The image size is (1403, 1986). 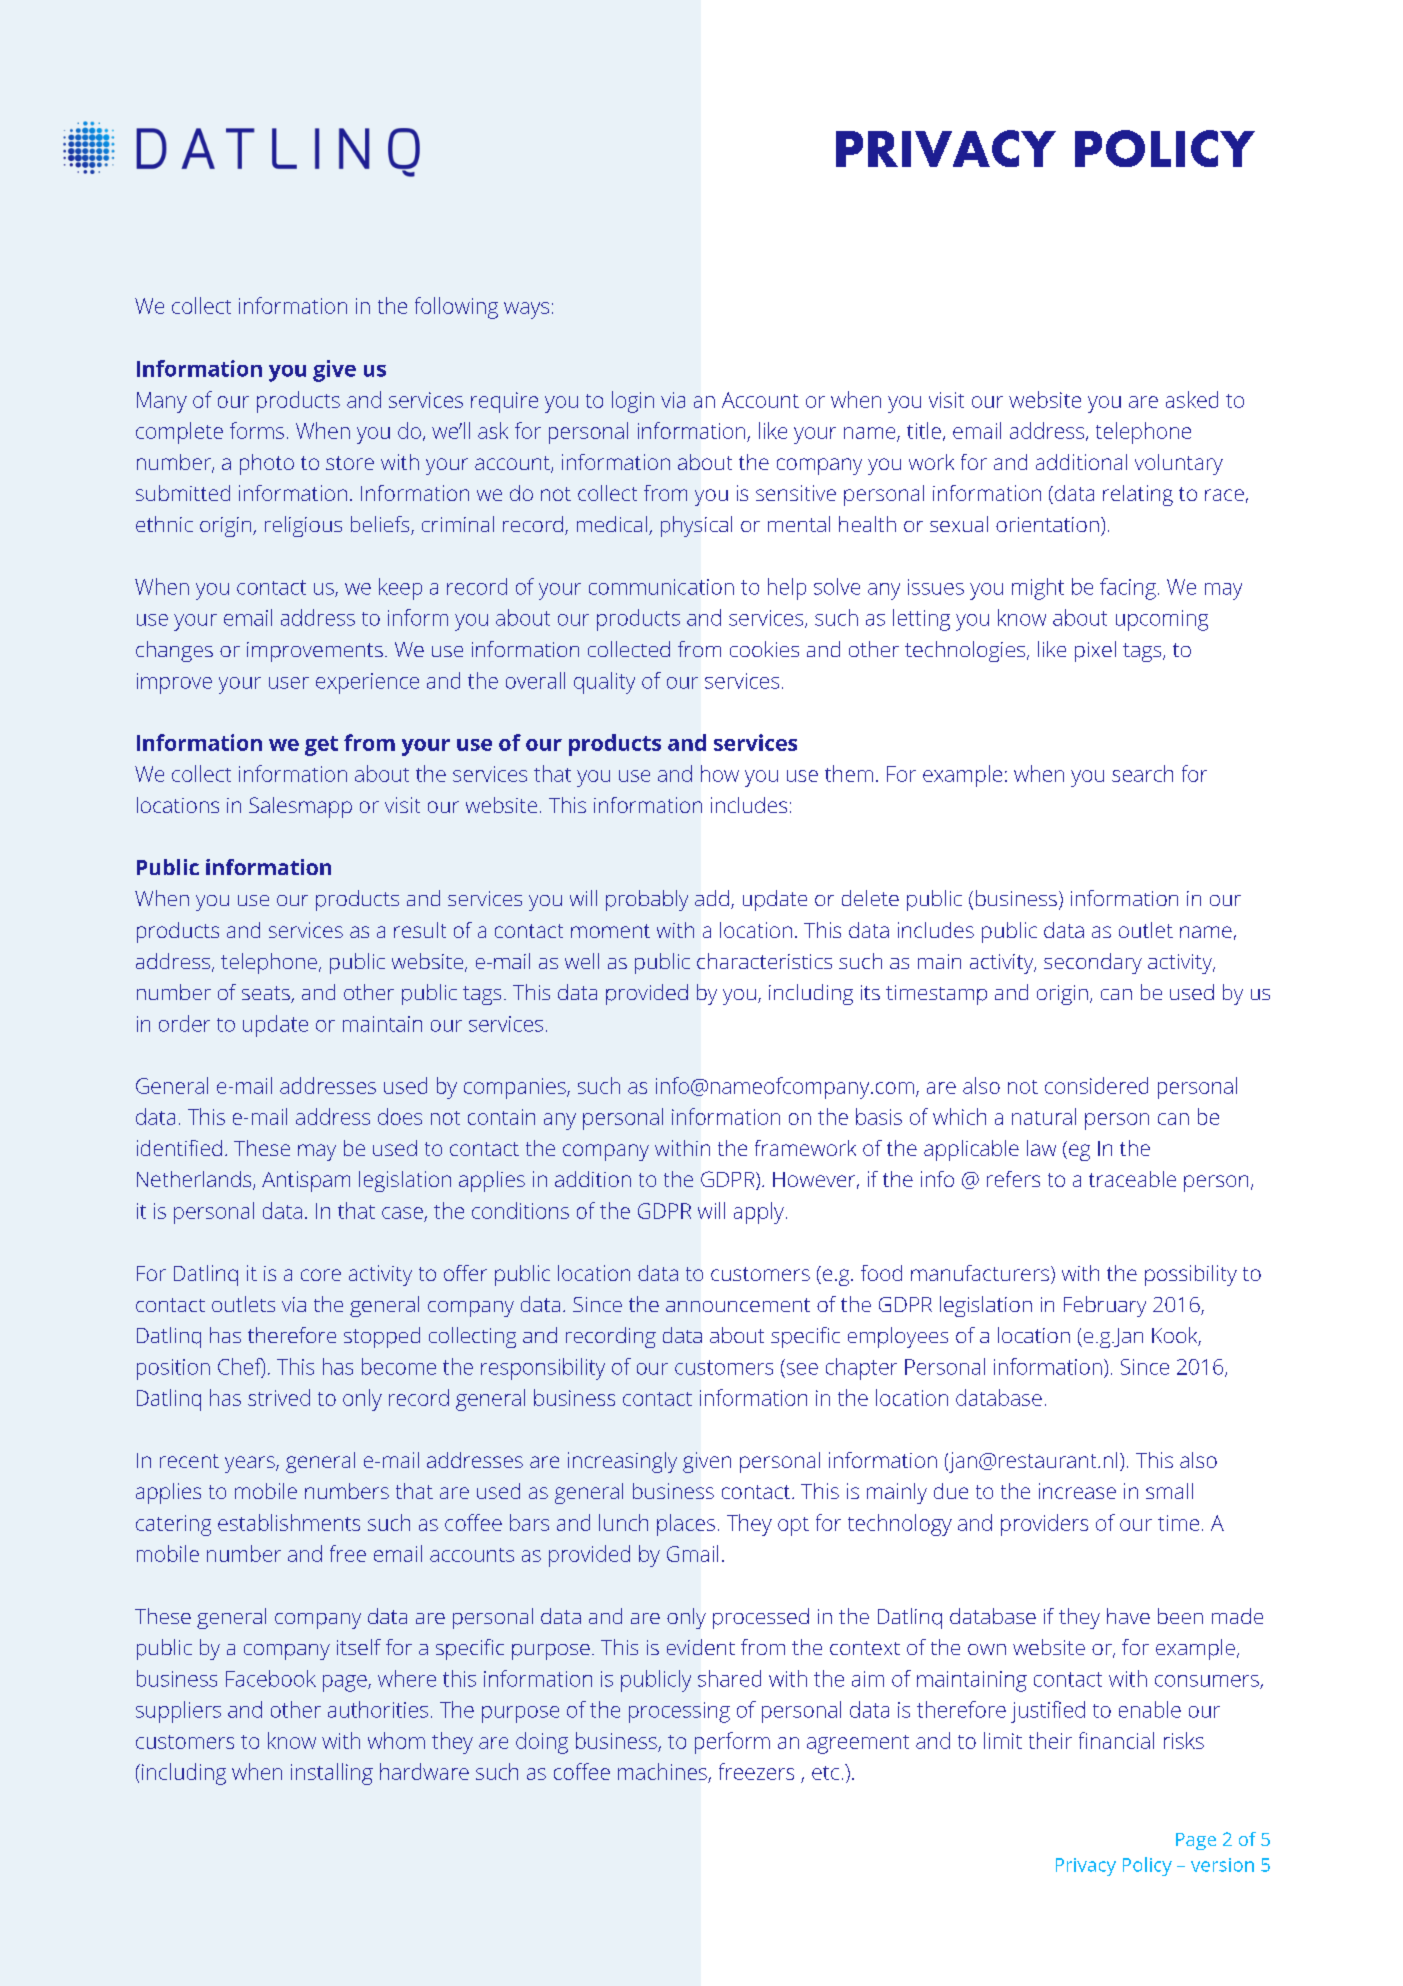 What do you see at coordinates (257, 430) in the image?
I see `forms` at bounding box center [257, 430].
